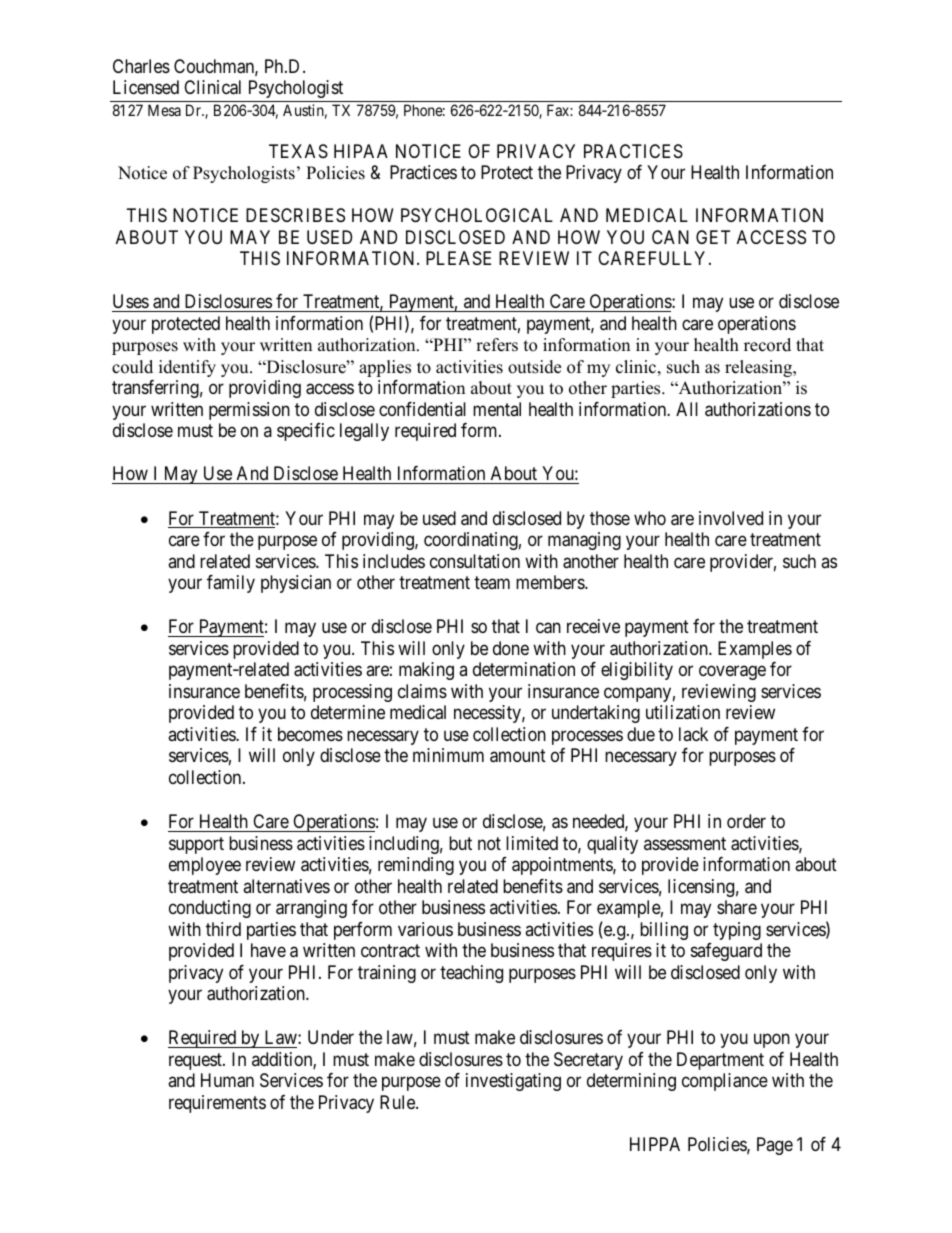  What do you see at coordinates (760, 368) in the screenshot?
I see `releasing` at bounding box center [760, 368].
